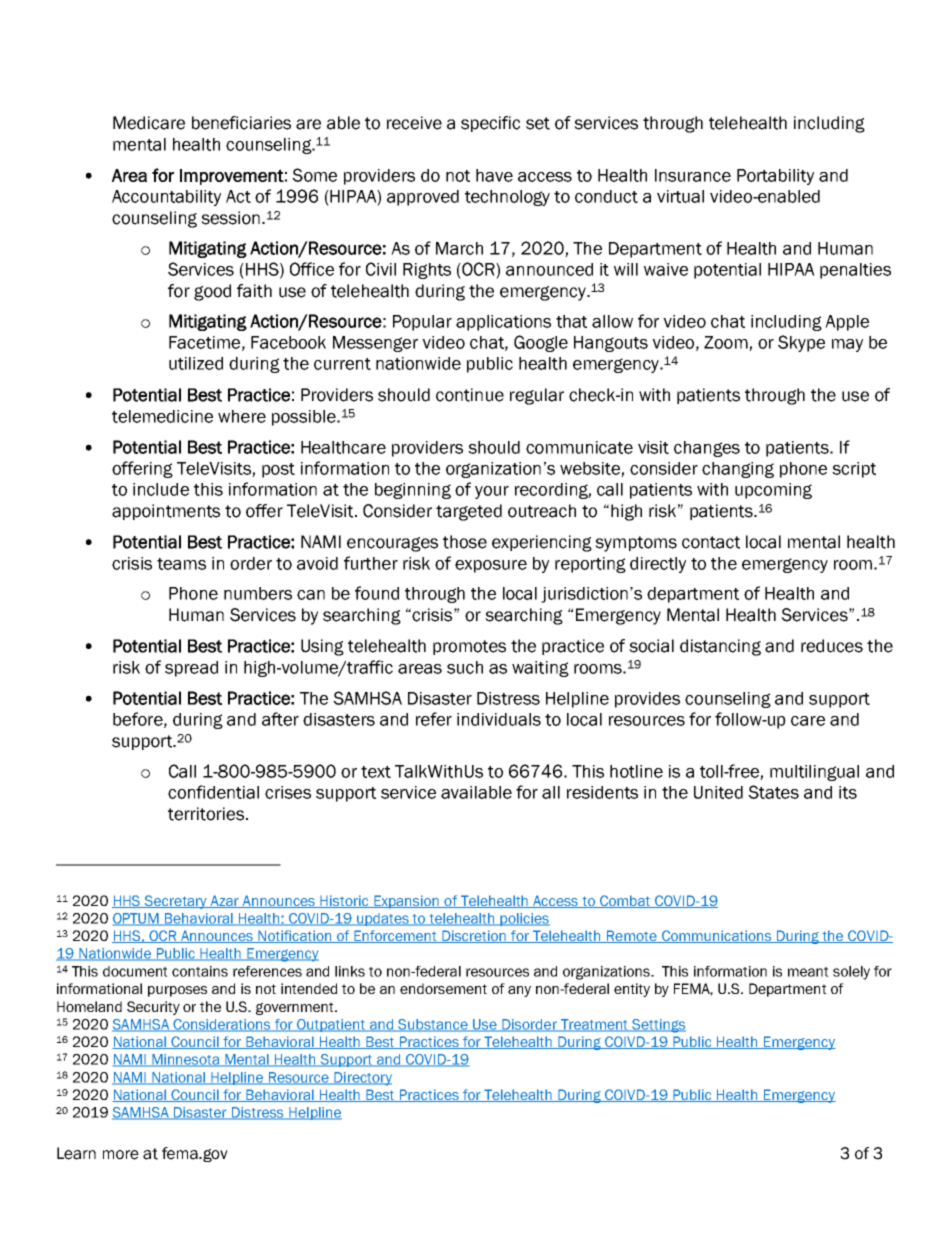  Describe the element at coordinates (376, 772) in the screenshot. I see `text` at that location.
